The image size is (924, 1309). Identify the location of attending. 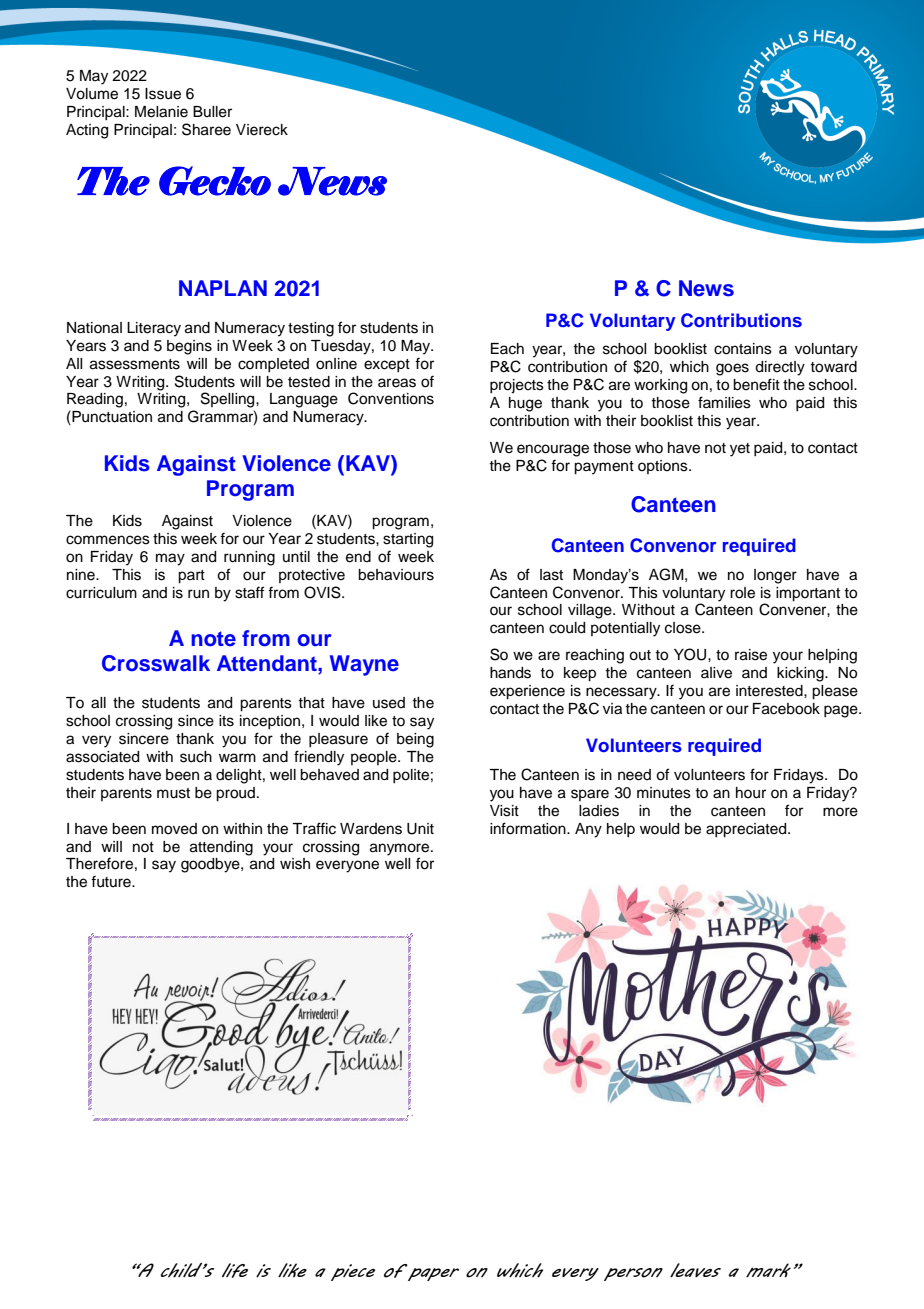
(221, 848).
